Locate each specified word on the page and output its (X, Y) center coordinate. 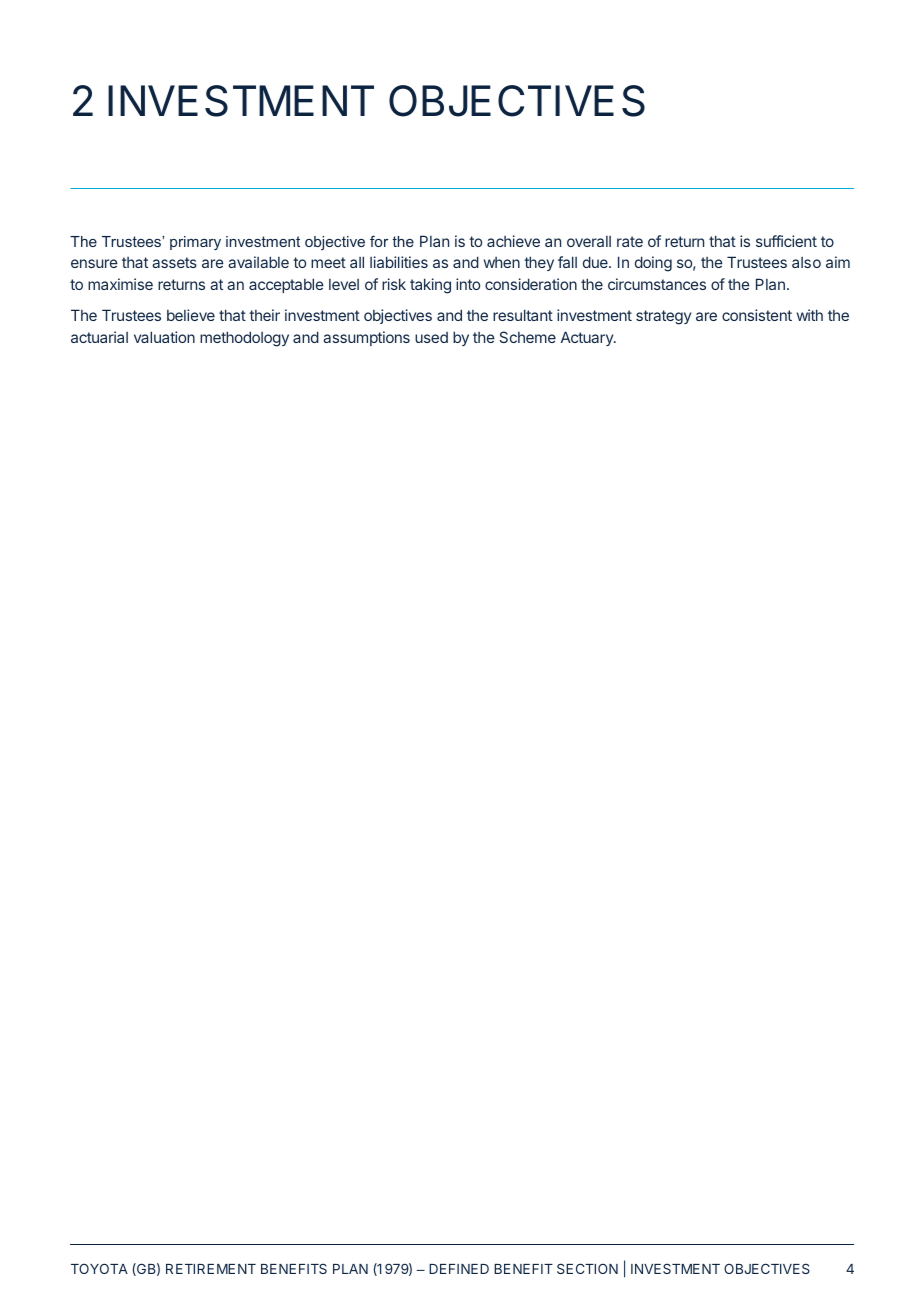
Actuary (588, 338)
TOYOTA (99, 1268)
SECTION (587, 1268)
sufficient (786, 241)
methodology (244, 339)
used (431, 337)
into (468, 284)
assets (174, 262)
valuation (164, 337)
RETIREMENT (211, 1269)
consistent (757, 315)
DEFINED (459, 1269)
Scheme (527, 337)
